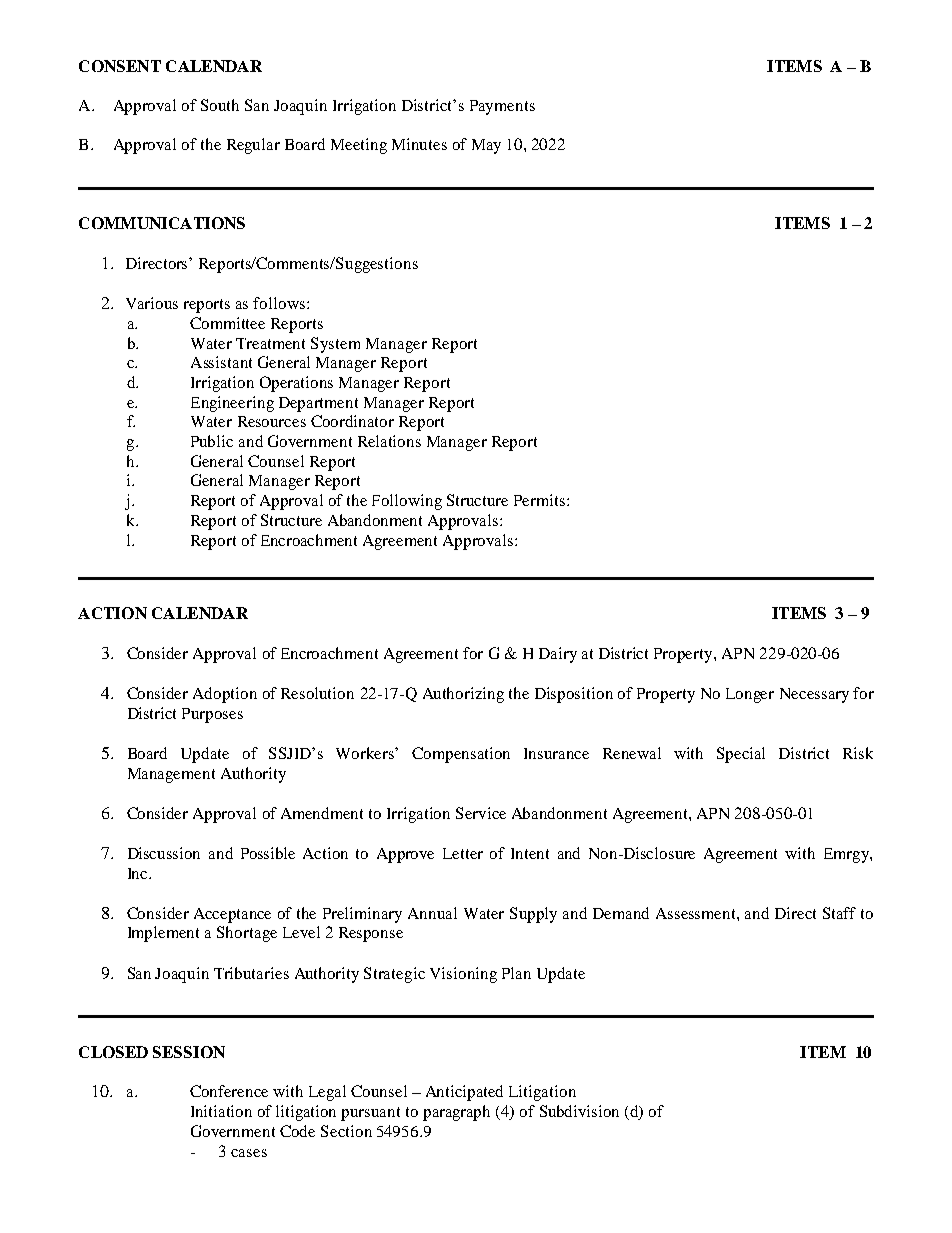  I want to click on Assistant, so click(221, 362).
